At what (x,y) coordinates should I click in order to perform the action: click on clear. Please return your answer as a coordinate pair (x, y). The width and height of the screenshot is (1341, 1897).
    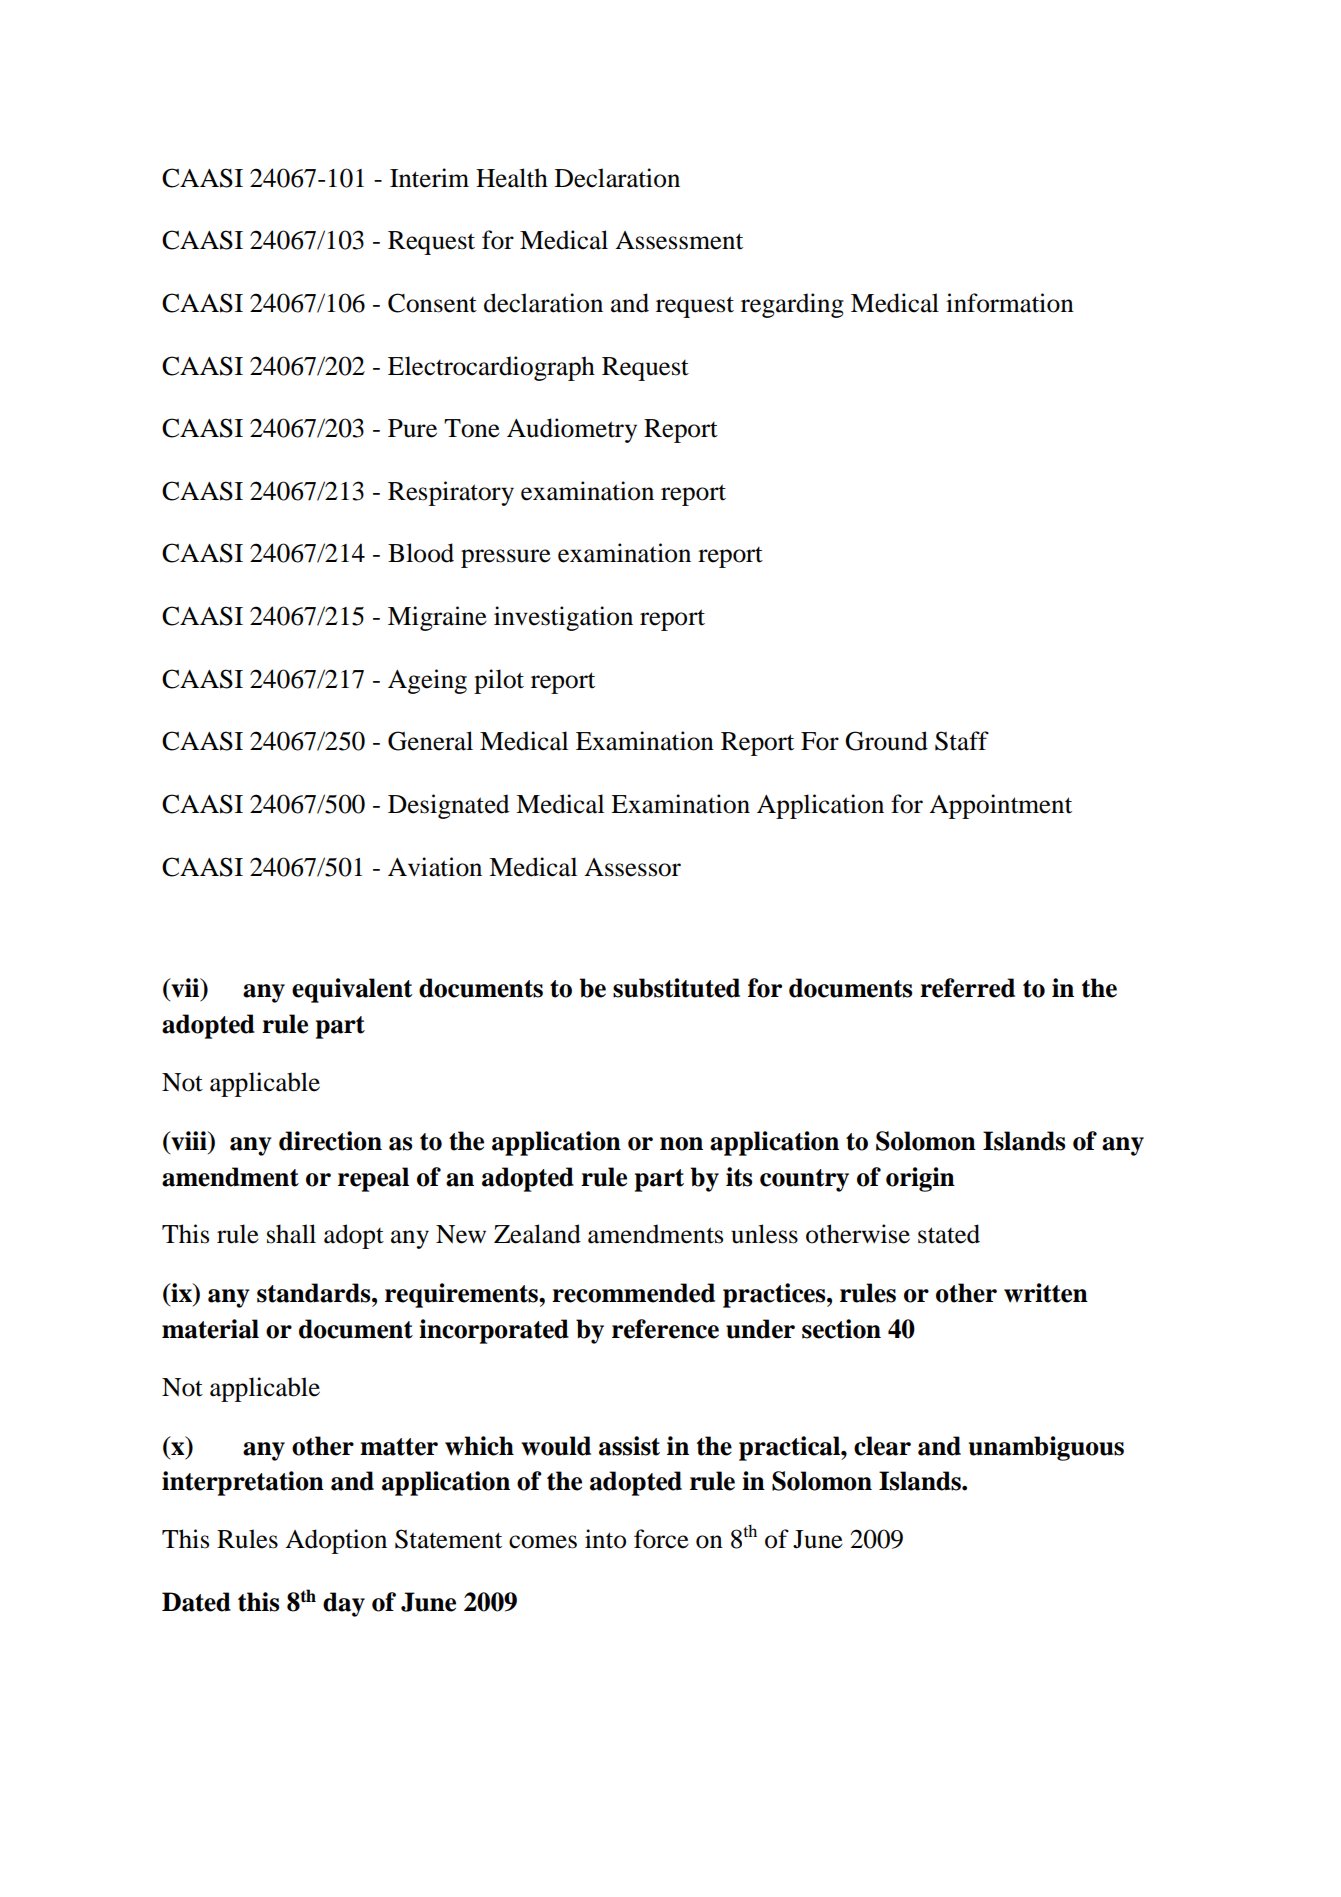
    Looking at the image, I should click on (882, 1446).
